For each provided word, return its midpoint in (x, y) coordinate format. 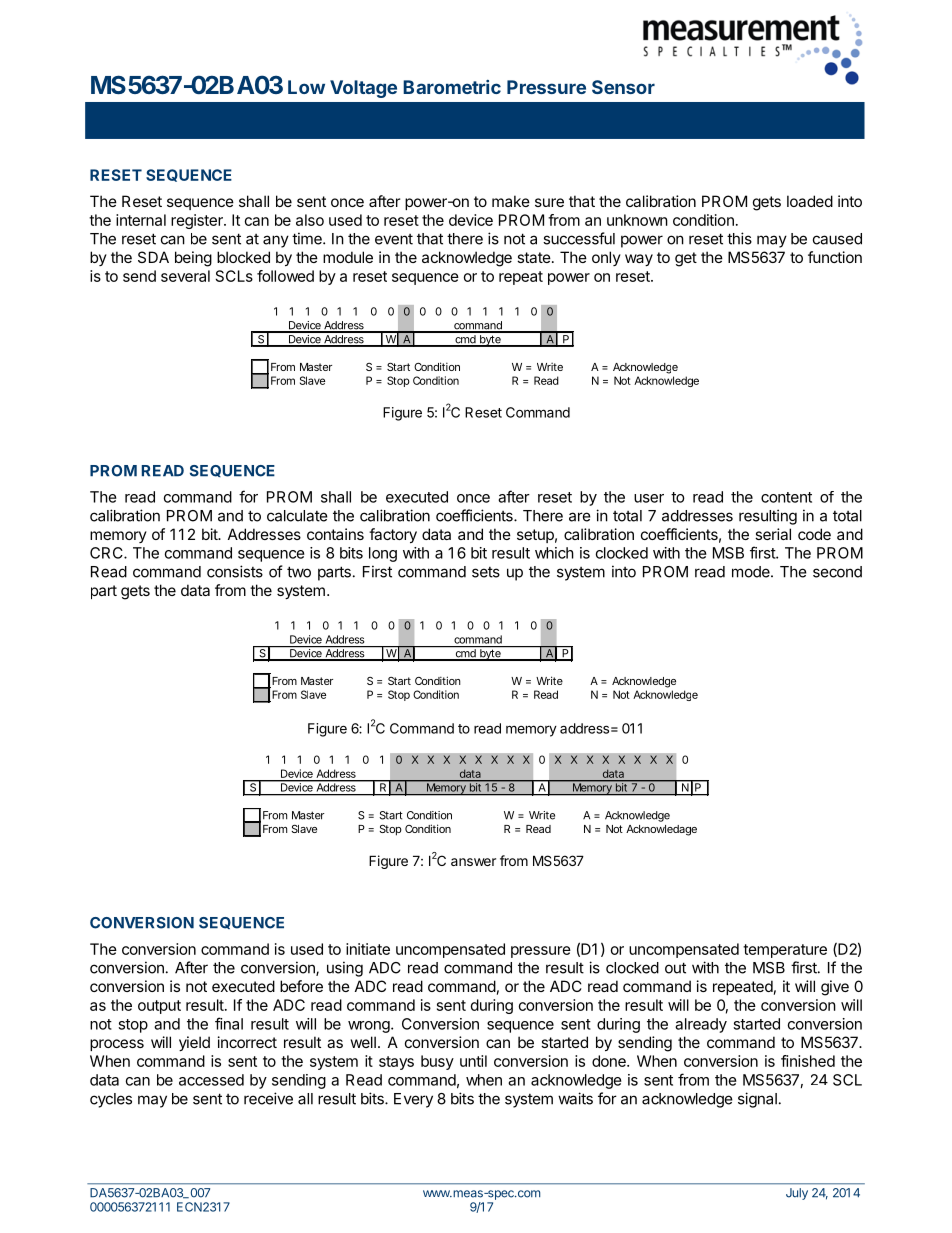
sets (486, 572)
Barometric (452, 87)
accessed (211, 1080)
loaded (810, 201)
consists (235, 571)
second (837, 572)
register (198, 221)
